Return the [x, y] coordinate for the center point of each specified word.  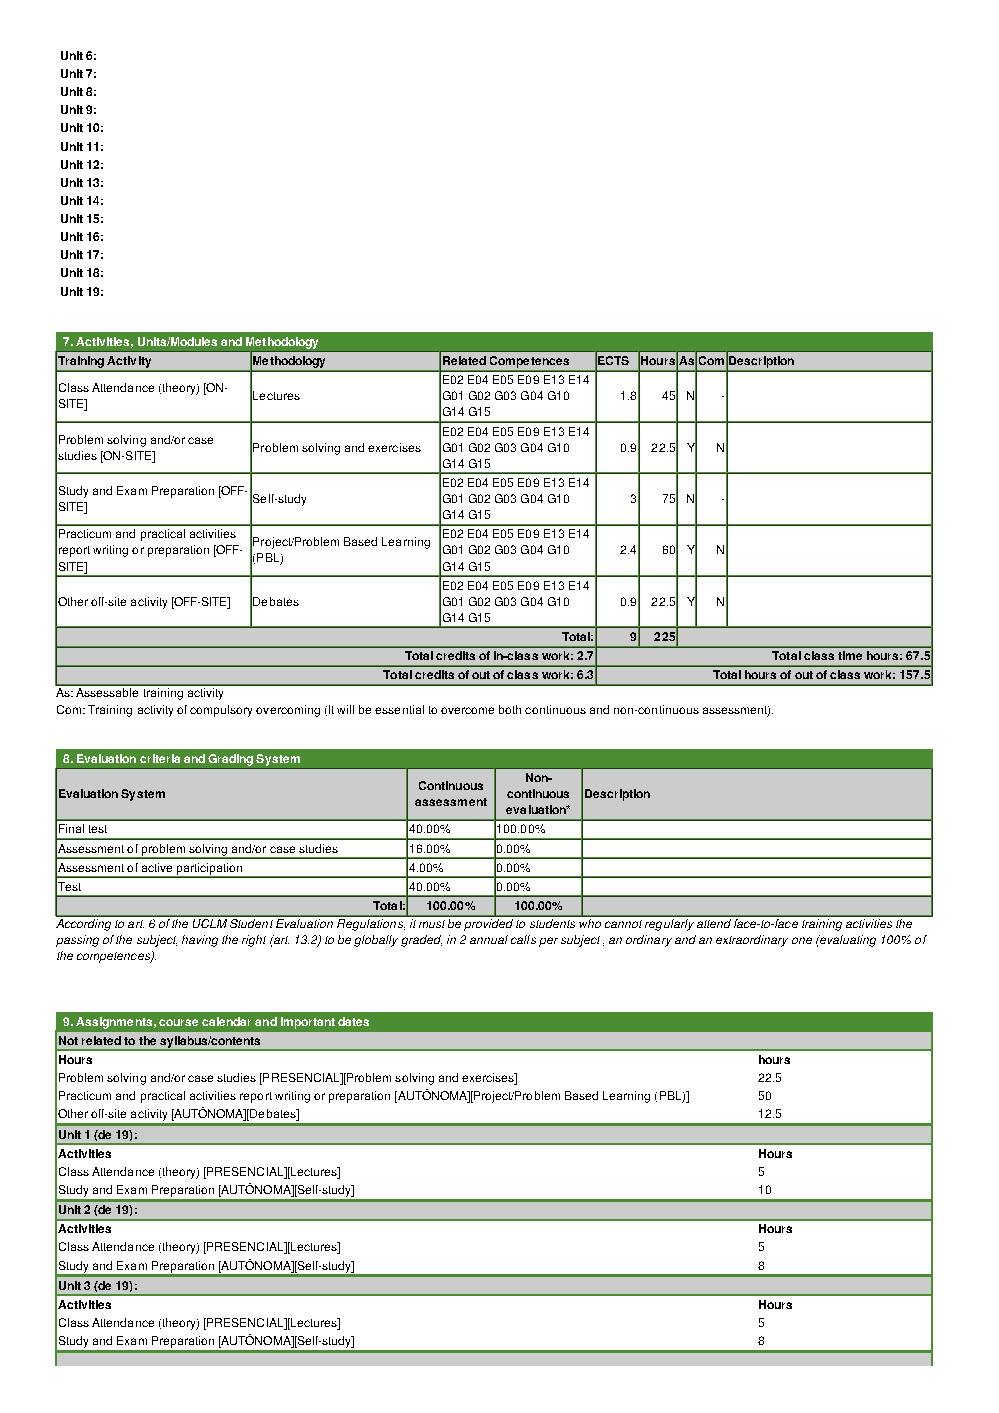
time [850, 655]
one [802, 940]
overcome [467, 710]
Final [71, 828]
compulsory [221, 711]
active [157, 867]
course [178, 1022]
